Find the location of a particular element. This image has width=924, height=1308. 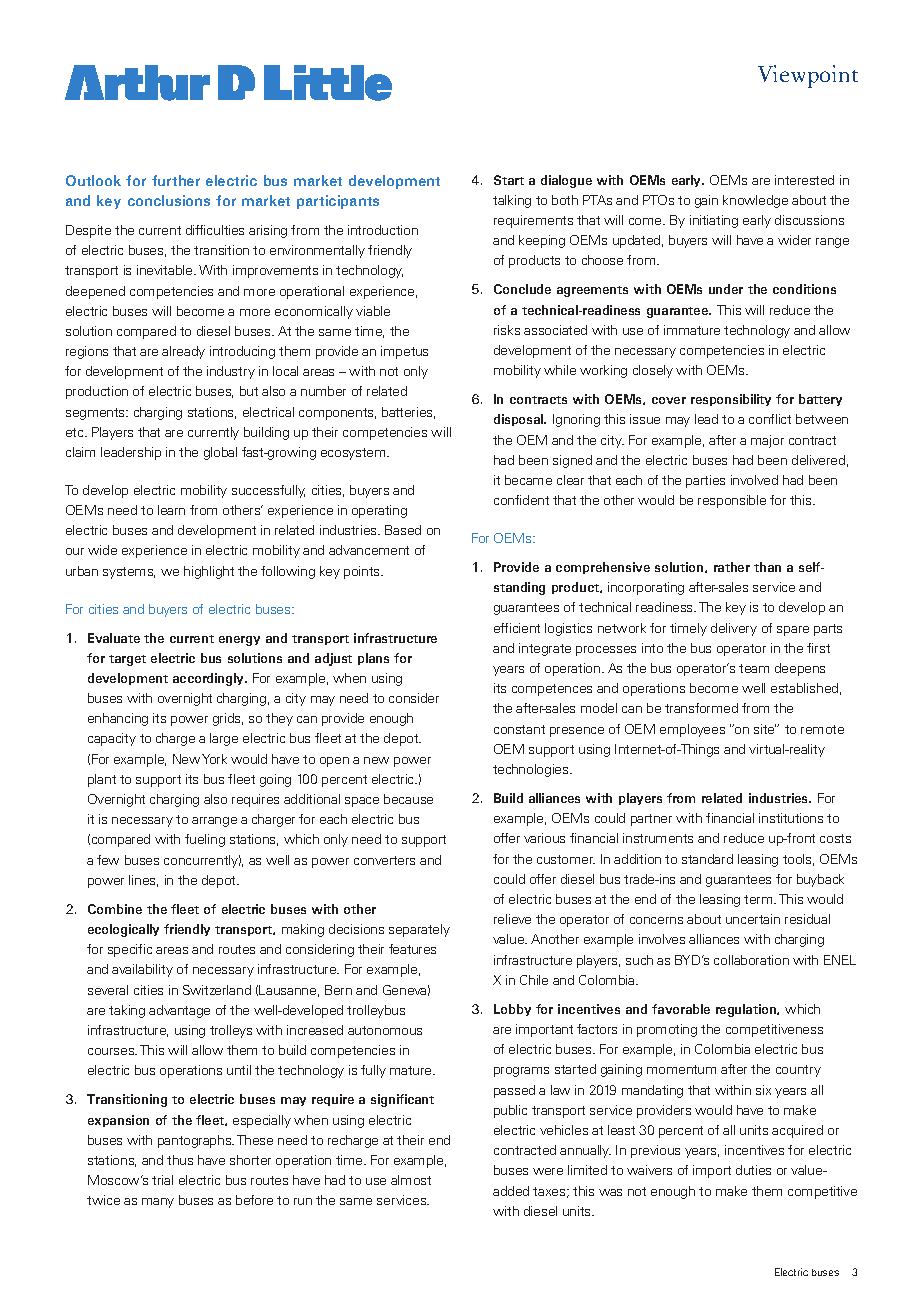

fueling is located at coordinates (205, 840).
